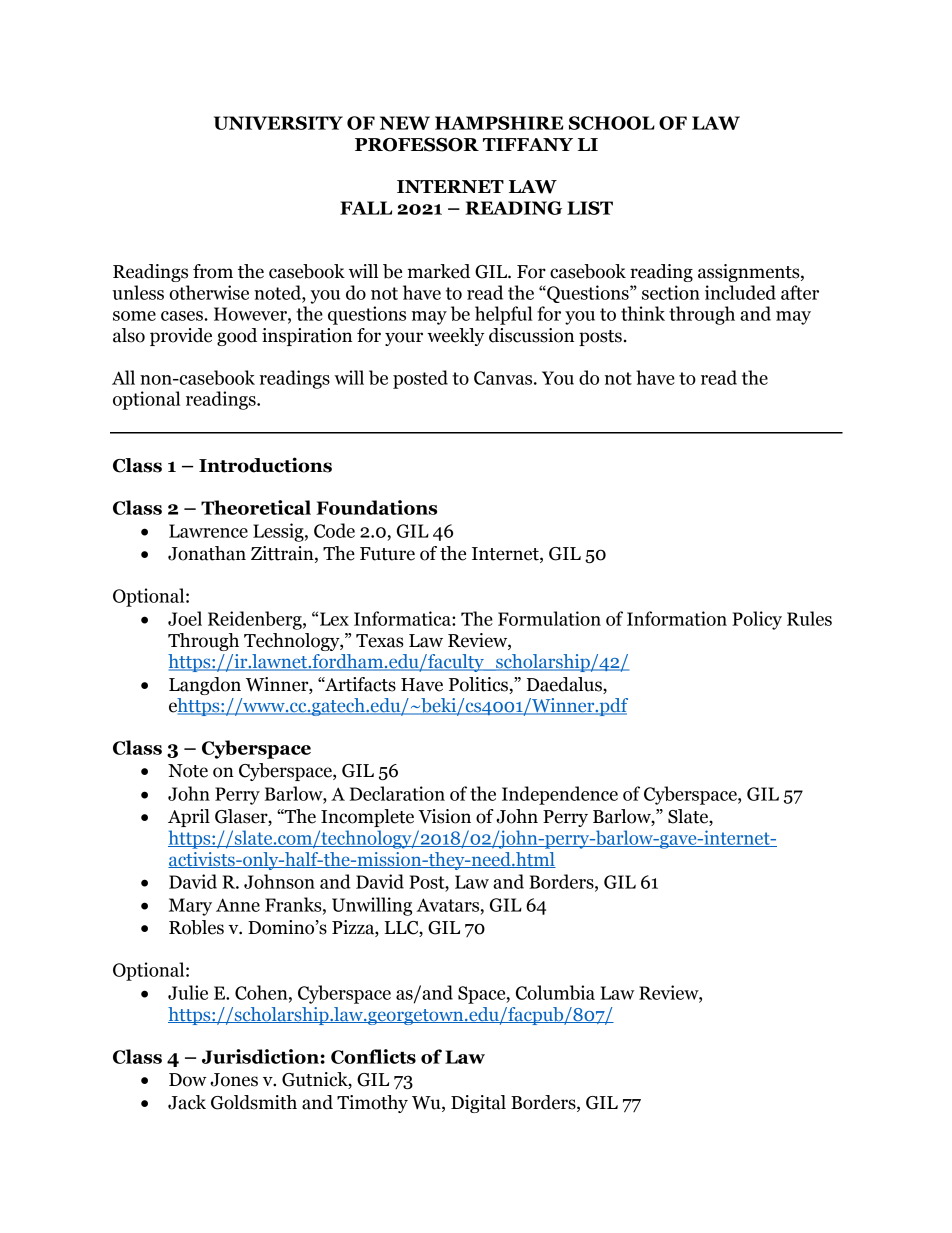  What do you see at coordinates (499, 123) in the document?
I see `HAMPSHIRE` at bounding box center [499, 123].
